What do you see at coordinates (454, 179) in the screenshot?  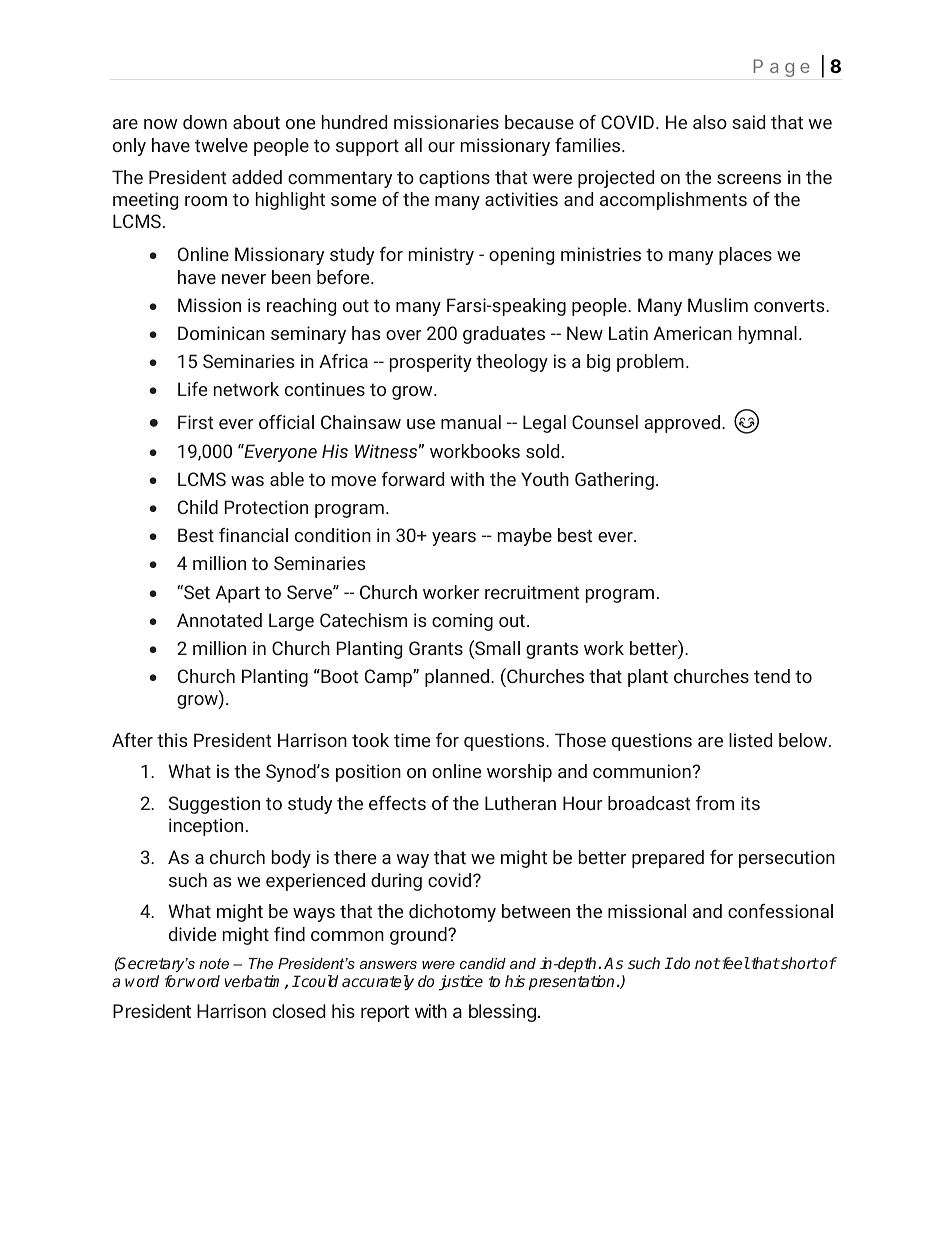 I see `captions` at bounding box center [454, 179].
